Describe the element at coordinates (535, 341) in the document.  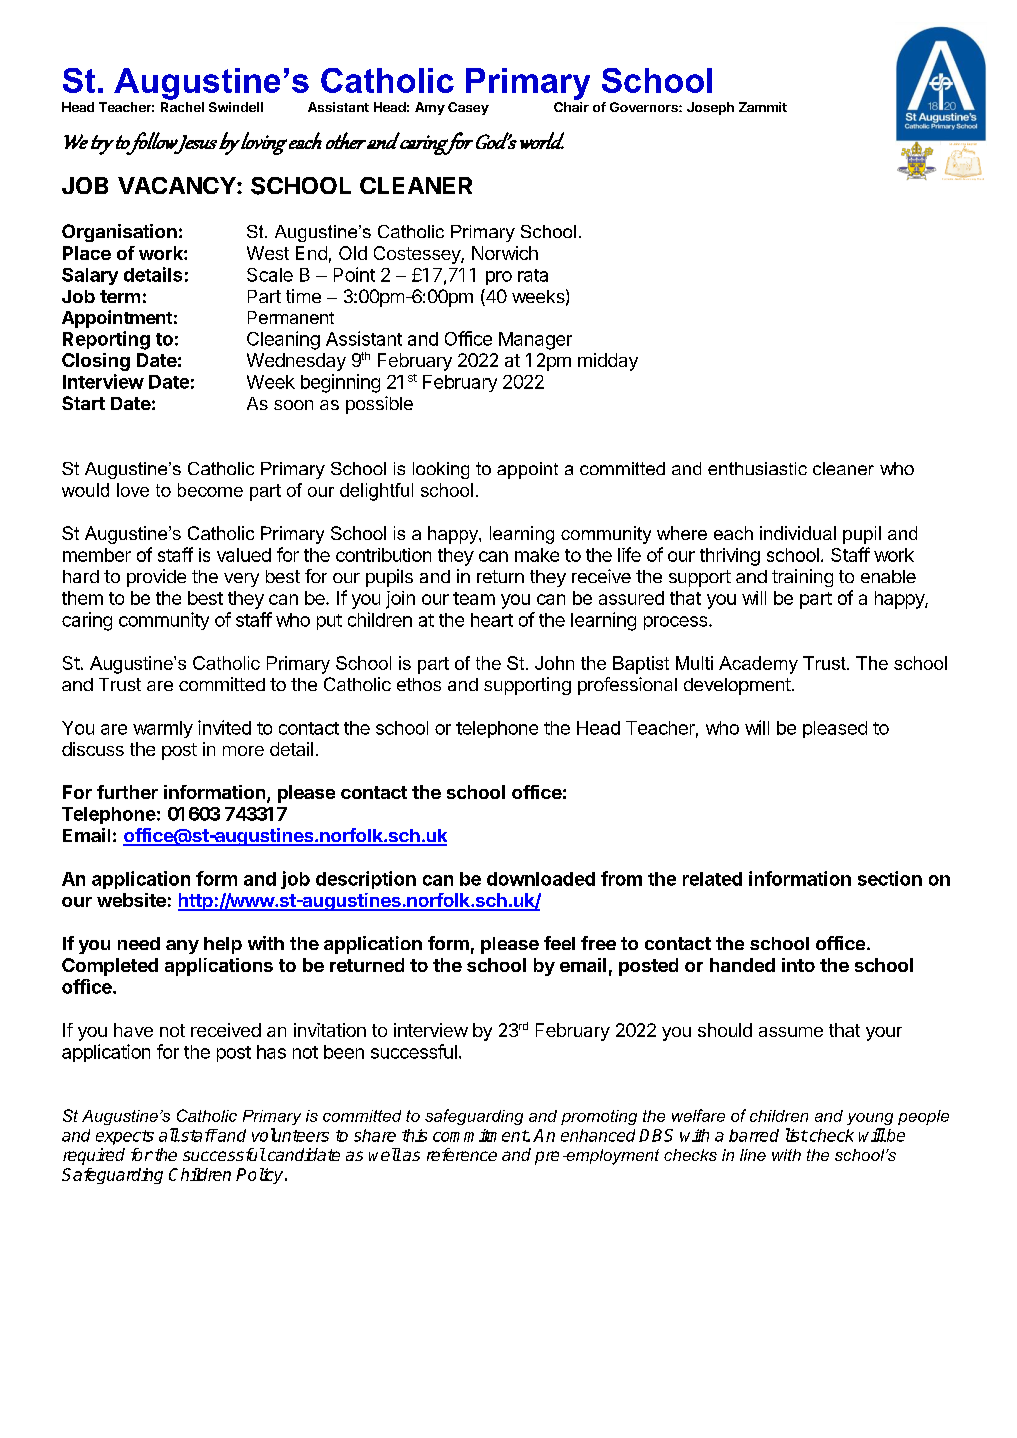
I see `Manager` at that location.
